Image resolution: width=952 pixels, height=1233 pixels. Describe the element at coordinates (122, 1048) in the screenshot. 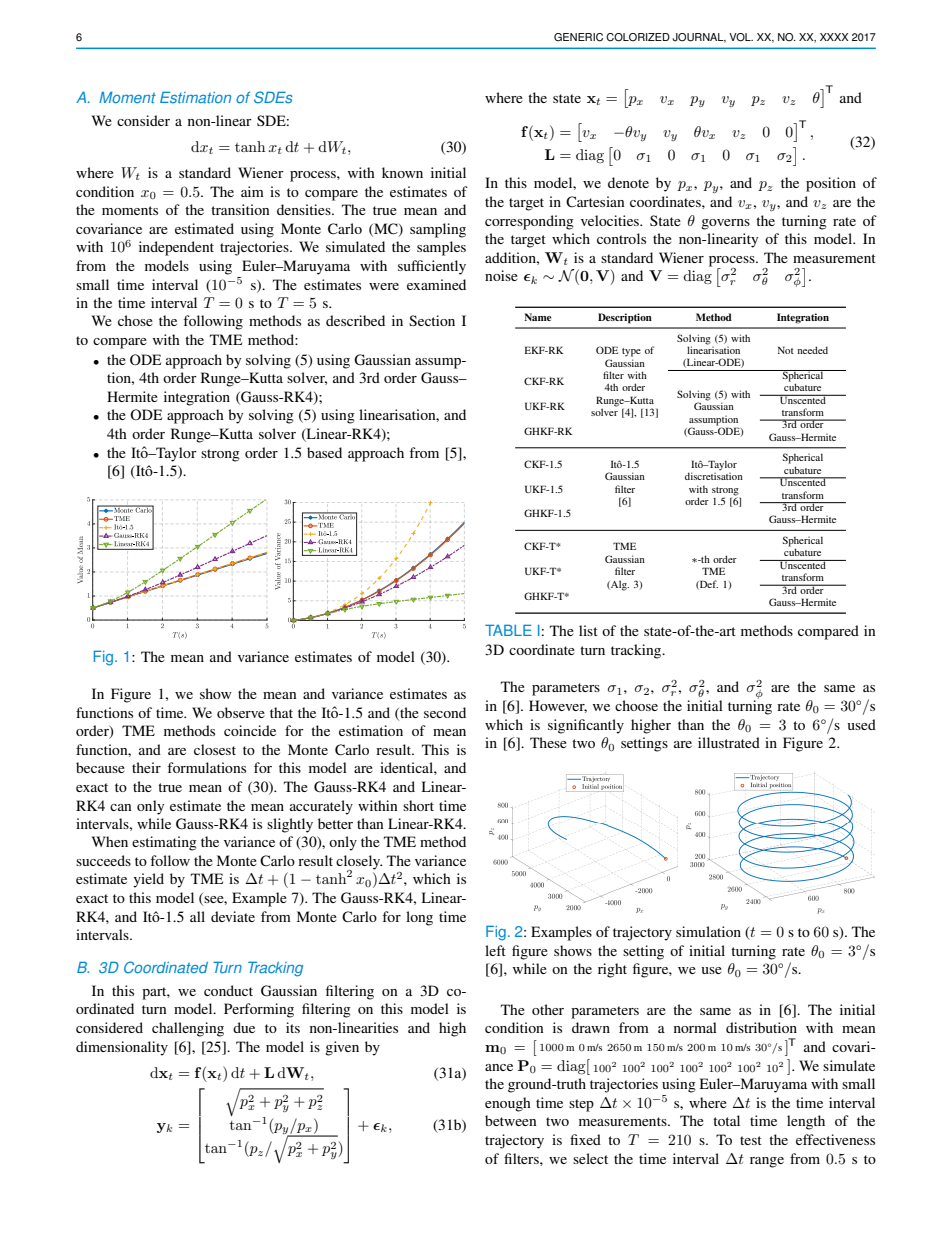

I see `dimensionality` at that location.
